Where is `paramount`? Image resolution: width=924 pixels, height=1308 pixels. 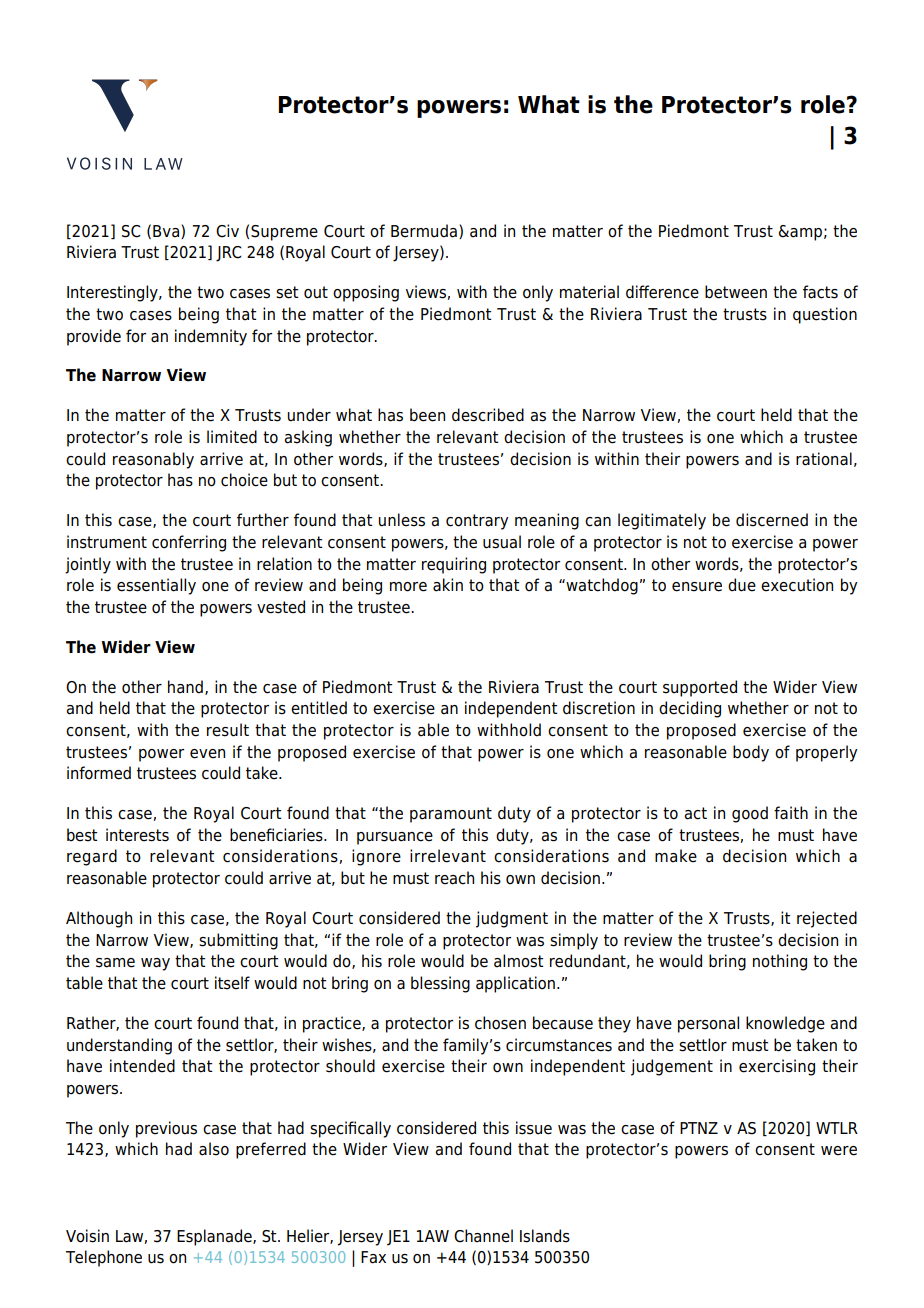
paramount is located at coordinates (451, 815).
